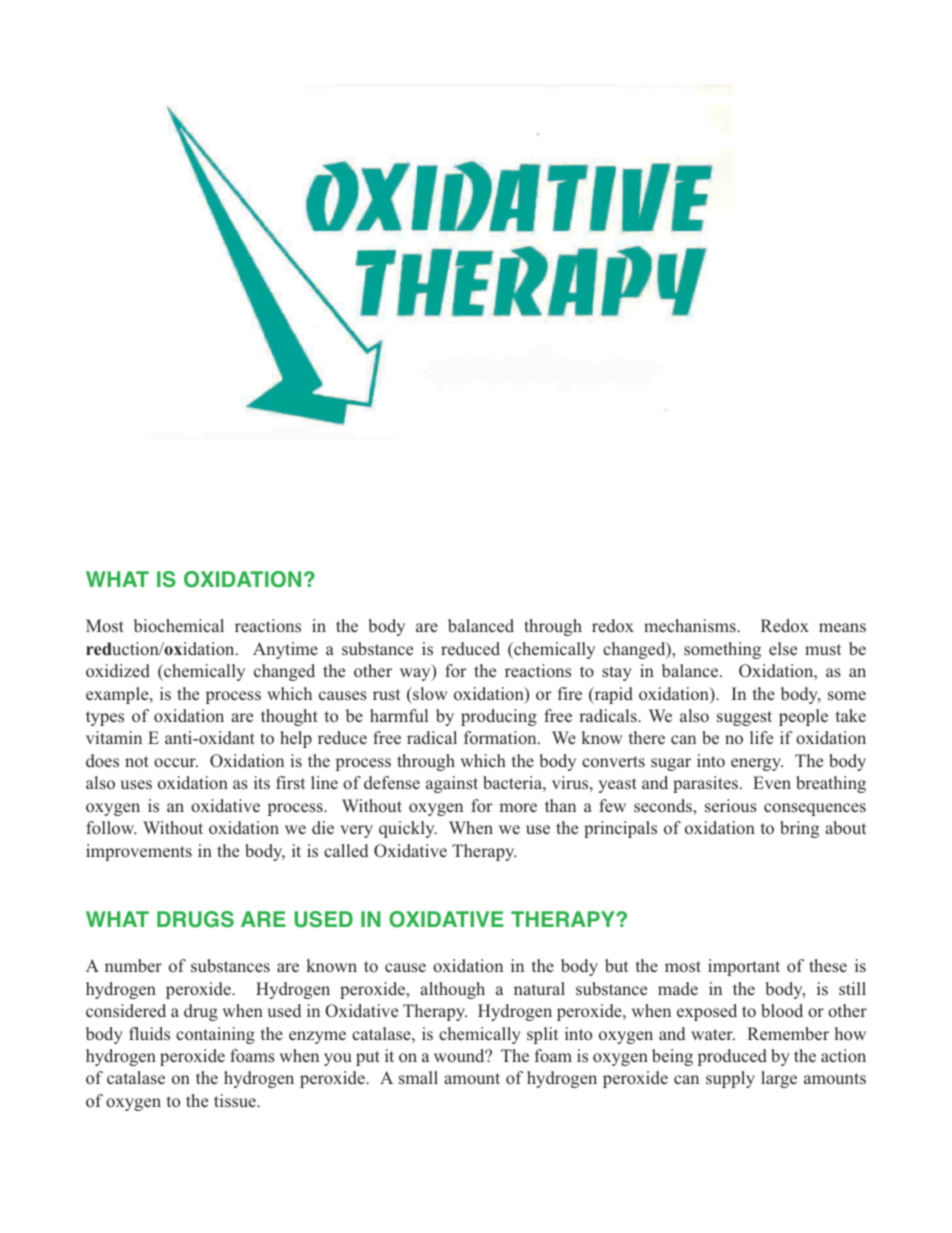  I want to click on against, so click(452, 784).
